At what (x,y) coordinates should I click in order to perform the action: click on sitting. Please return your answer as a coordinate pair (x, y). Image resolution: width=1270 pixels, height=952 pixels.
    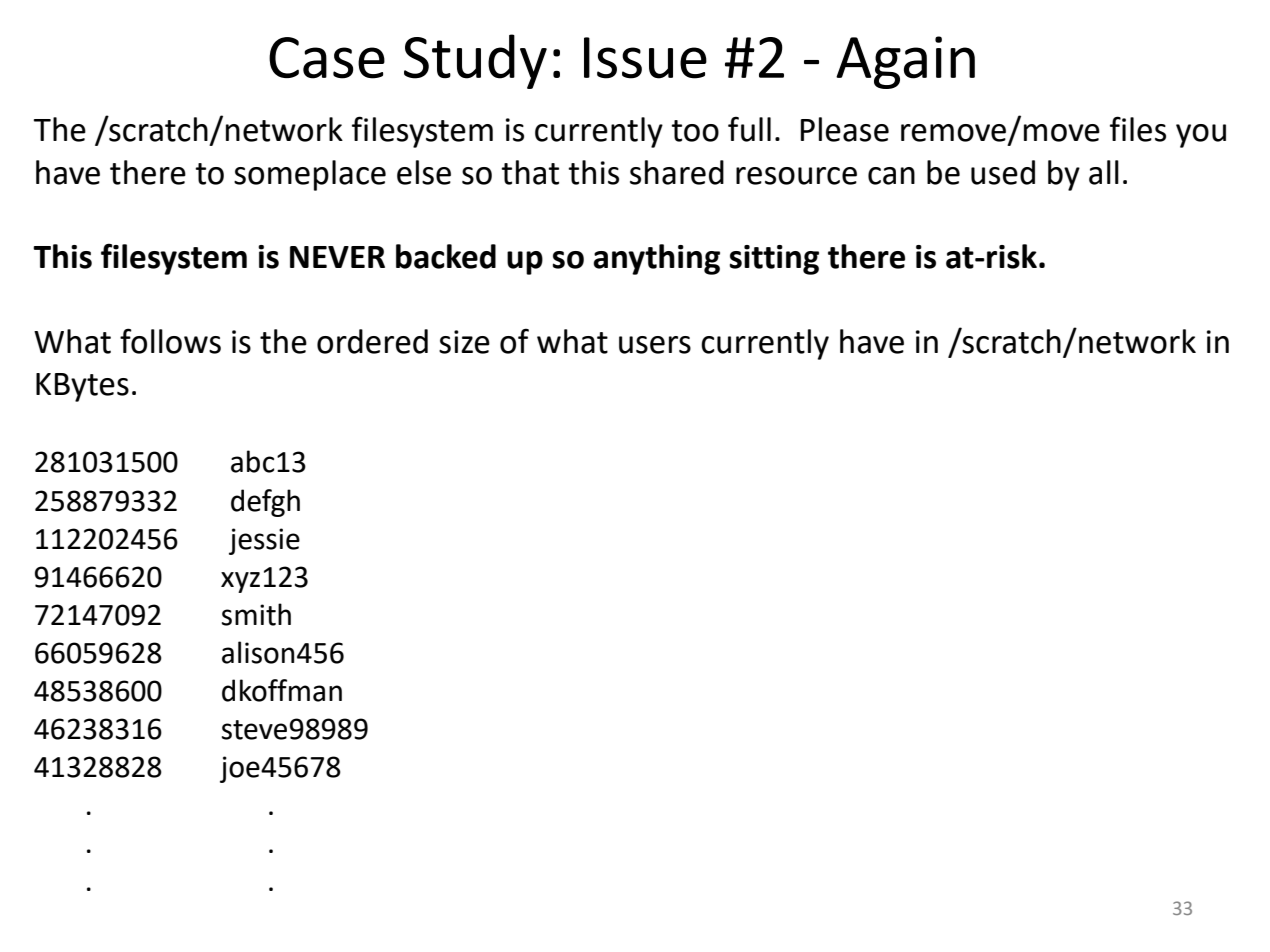
    Looking at the image, I should click on (774, 260).
